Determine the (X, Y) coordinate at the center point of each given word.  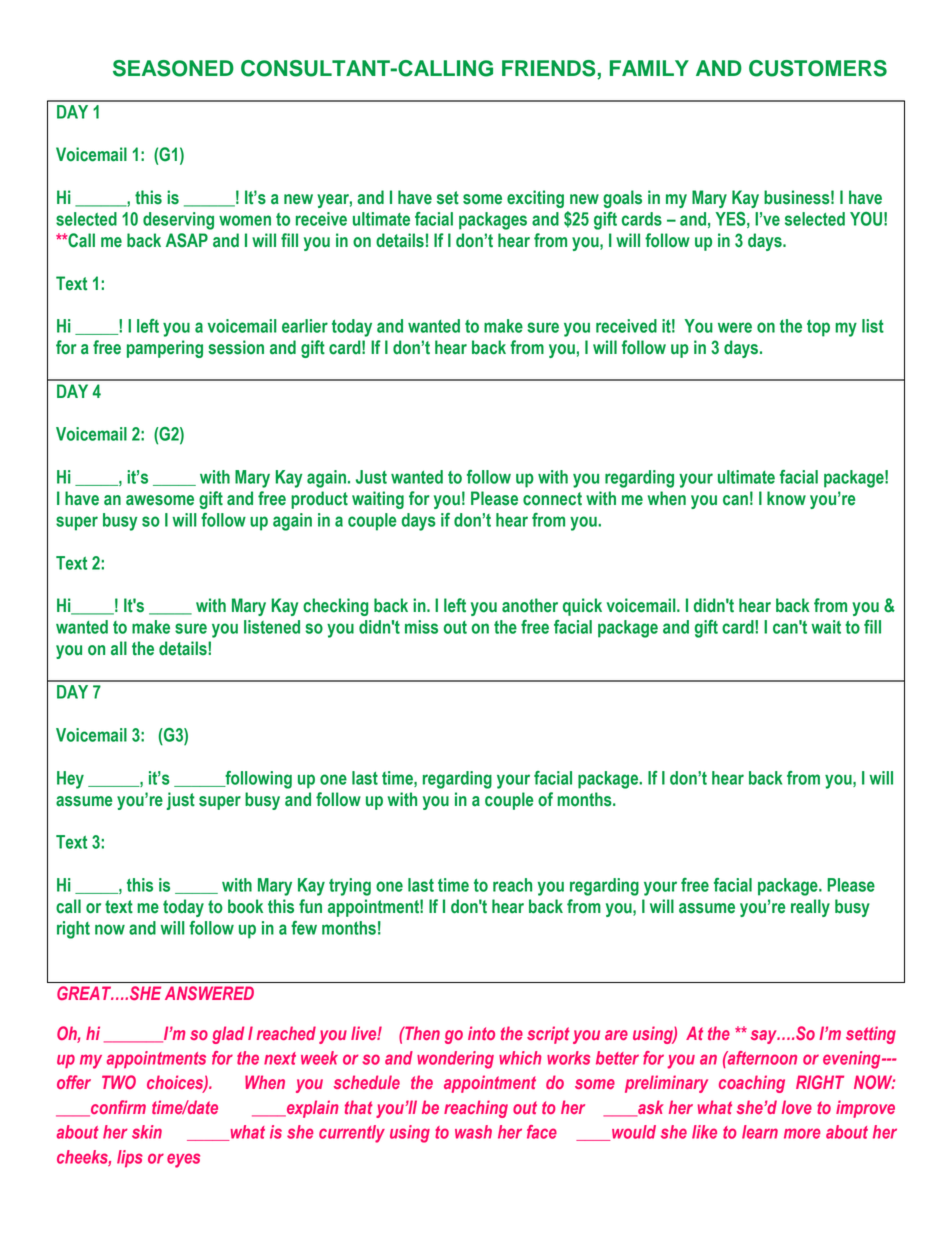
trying (350, 887)
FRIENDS (549, 68)
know (786, 498)
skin (147, 1132)
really (810, 908)
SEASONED (173, 68)
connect (552, 499)
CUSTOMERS (818, 68)
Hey (70, 780)
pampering (165, 349)
